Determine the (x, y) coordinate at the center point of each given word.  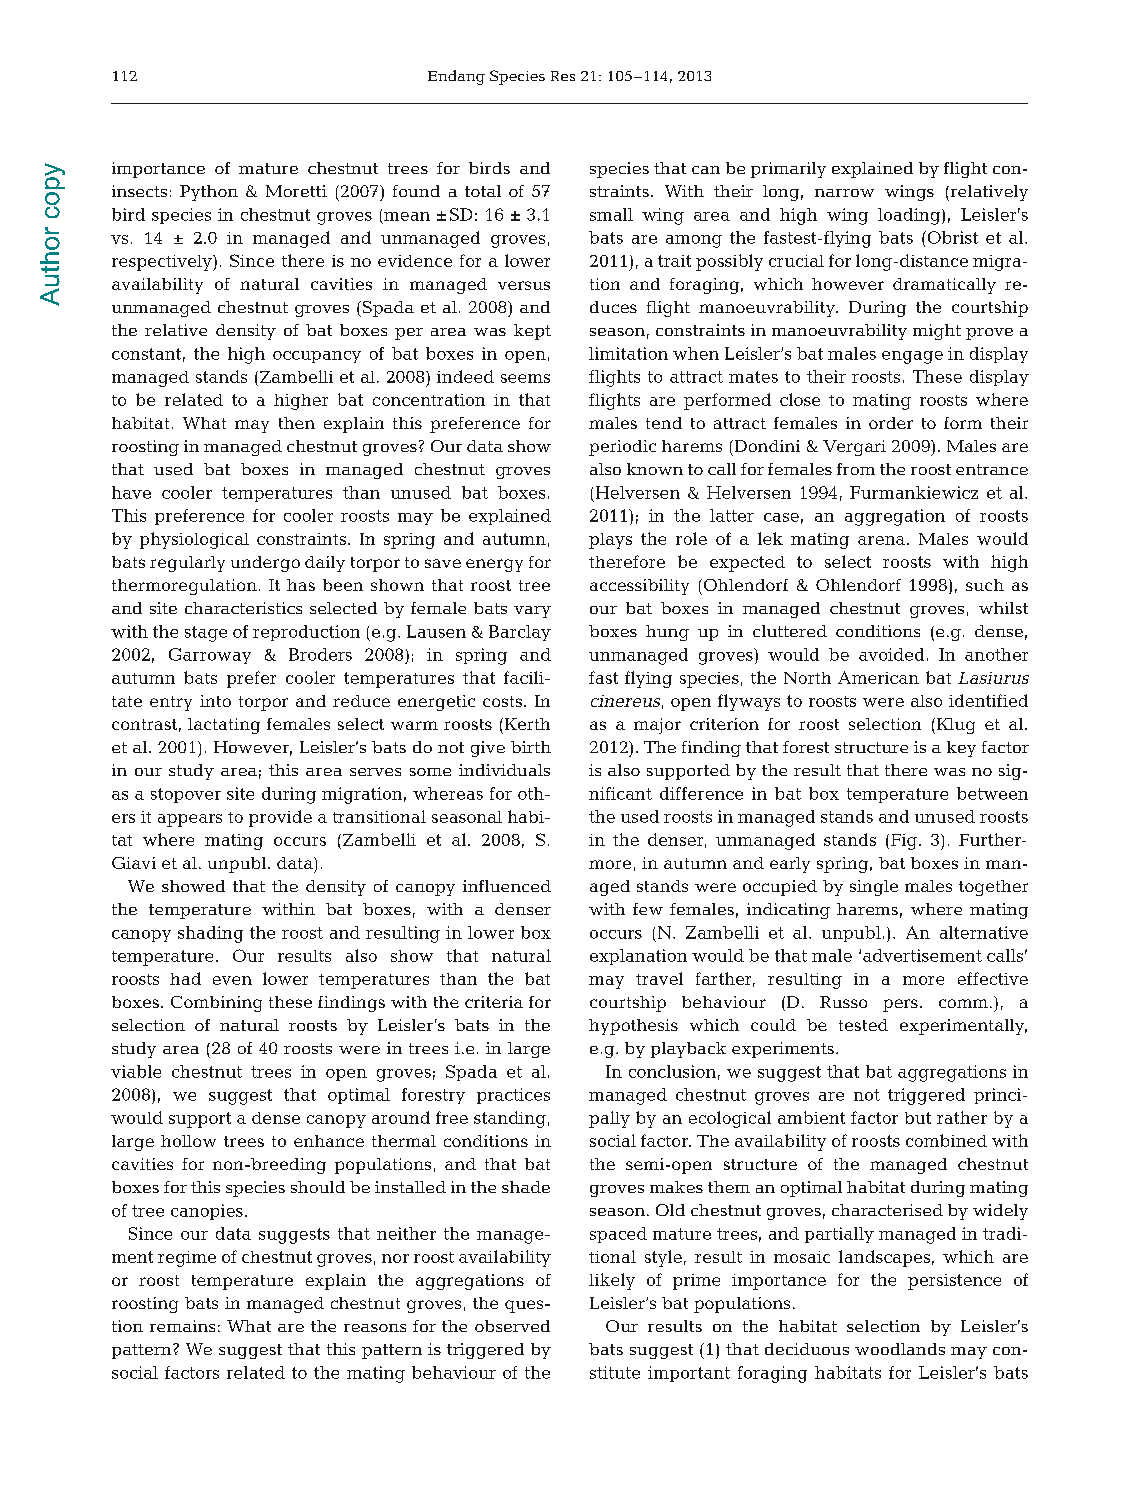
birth (531, 747)
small (611, 214)
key (961, 749)
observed (512, 1326)
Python (209, 193)
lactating (224, 726)
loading (910, 216)
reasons (375, 1328)
